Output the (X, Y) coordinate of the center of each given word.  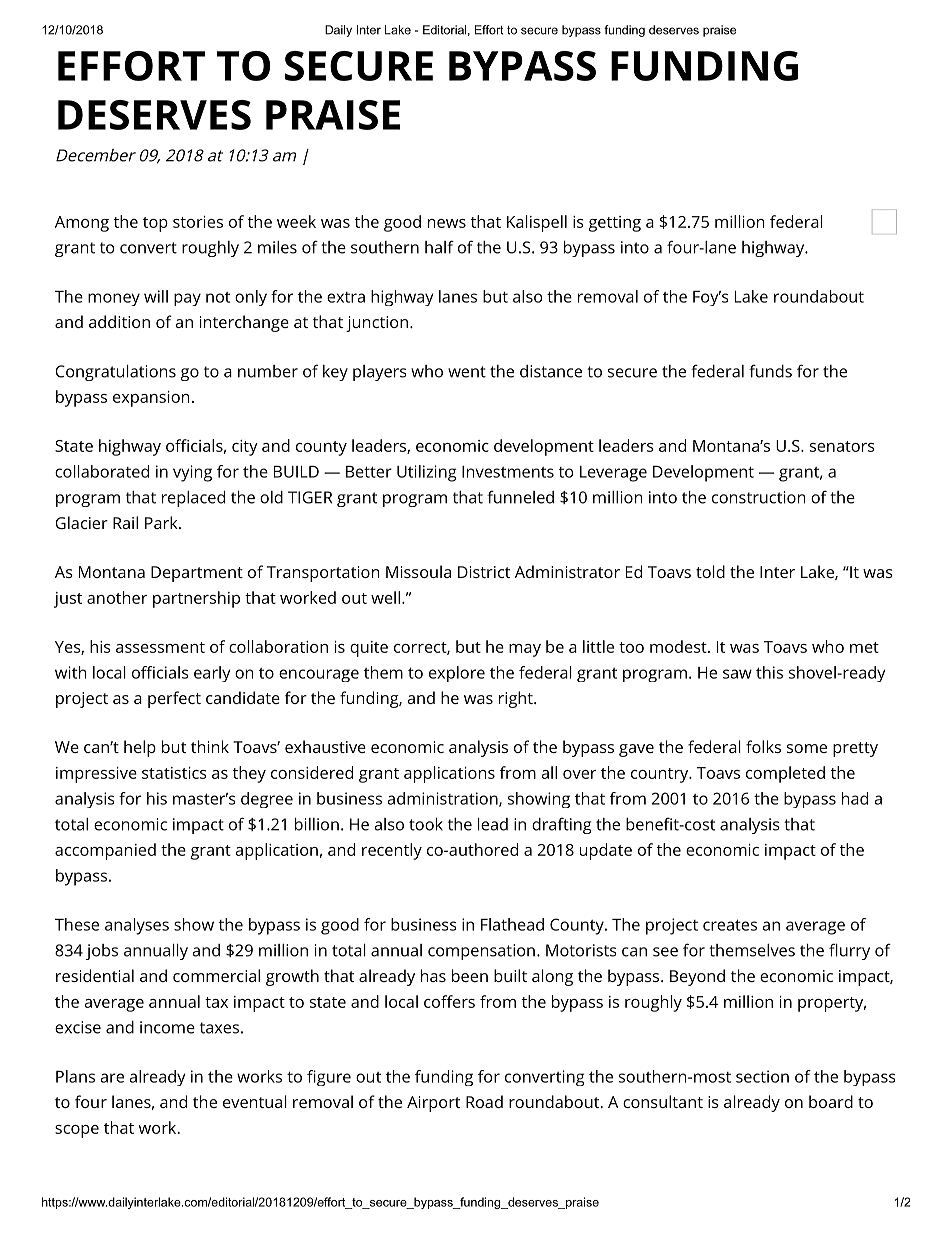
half (439, 247)
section (762, 1076)
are (112, 1078)
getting (615, 224)
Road (484, 1101)
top (155, 224)
